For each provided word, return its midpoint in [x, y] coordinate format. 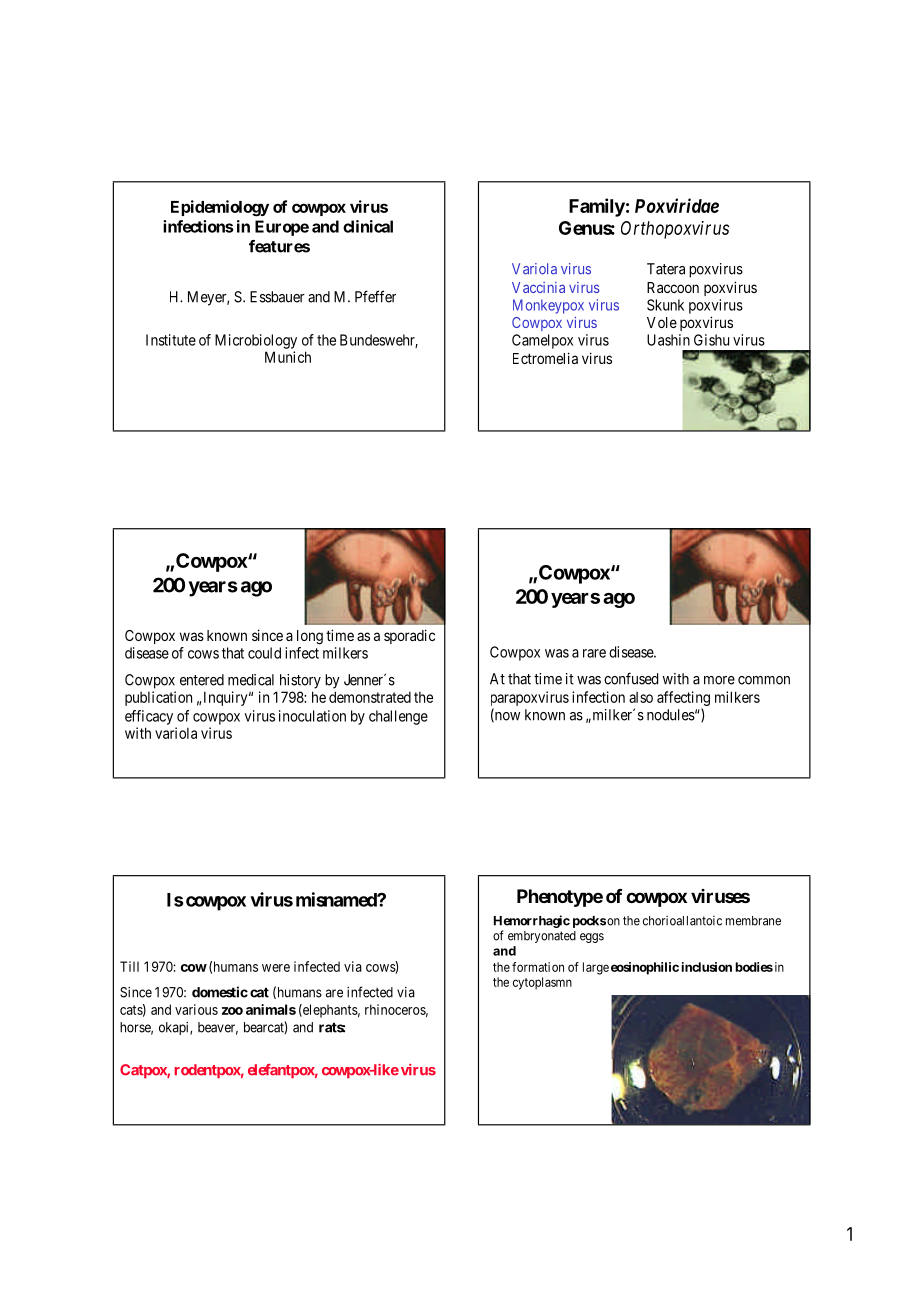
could [264, 653]
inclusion [706, 967]
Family [597, 207]
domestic [220, 992]
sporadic [409, 636]
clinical [368, 226]
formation [538, 967]
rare [594, 653]
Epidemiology [220, 208]
